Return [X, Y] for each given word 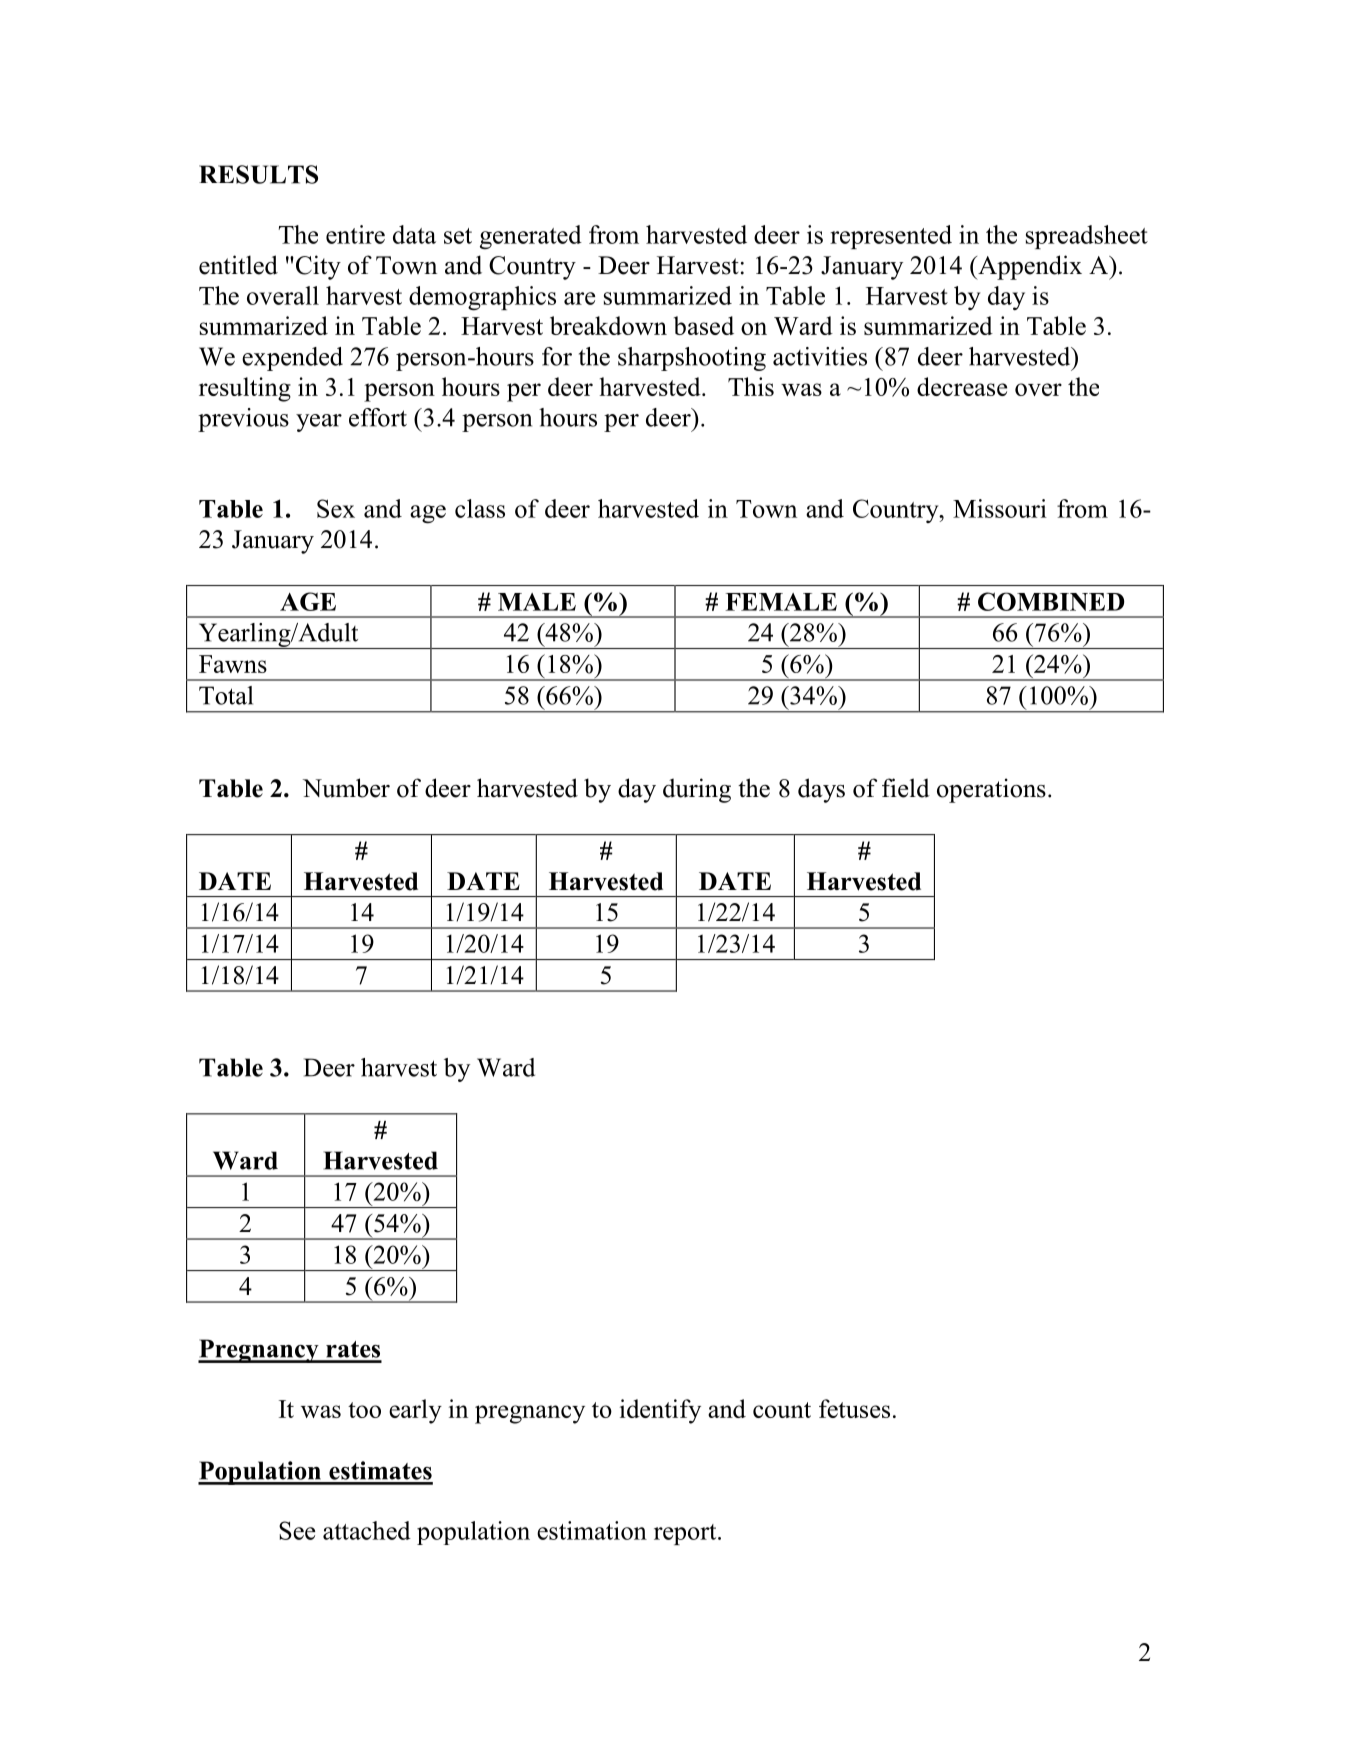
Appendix [1029, 267]
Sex [336, 508]
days [821, 790]
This [751, 386]
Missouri [1000, 508]
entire [355, 234]
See [297, 1530]
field [906, 788]
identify [660, 1411]
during [697, 790]
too [364, 1410]
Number [346, 788]
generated [531, 237]
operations [991, 790]
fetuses [854, 1408]
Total [226, 695]
